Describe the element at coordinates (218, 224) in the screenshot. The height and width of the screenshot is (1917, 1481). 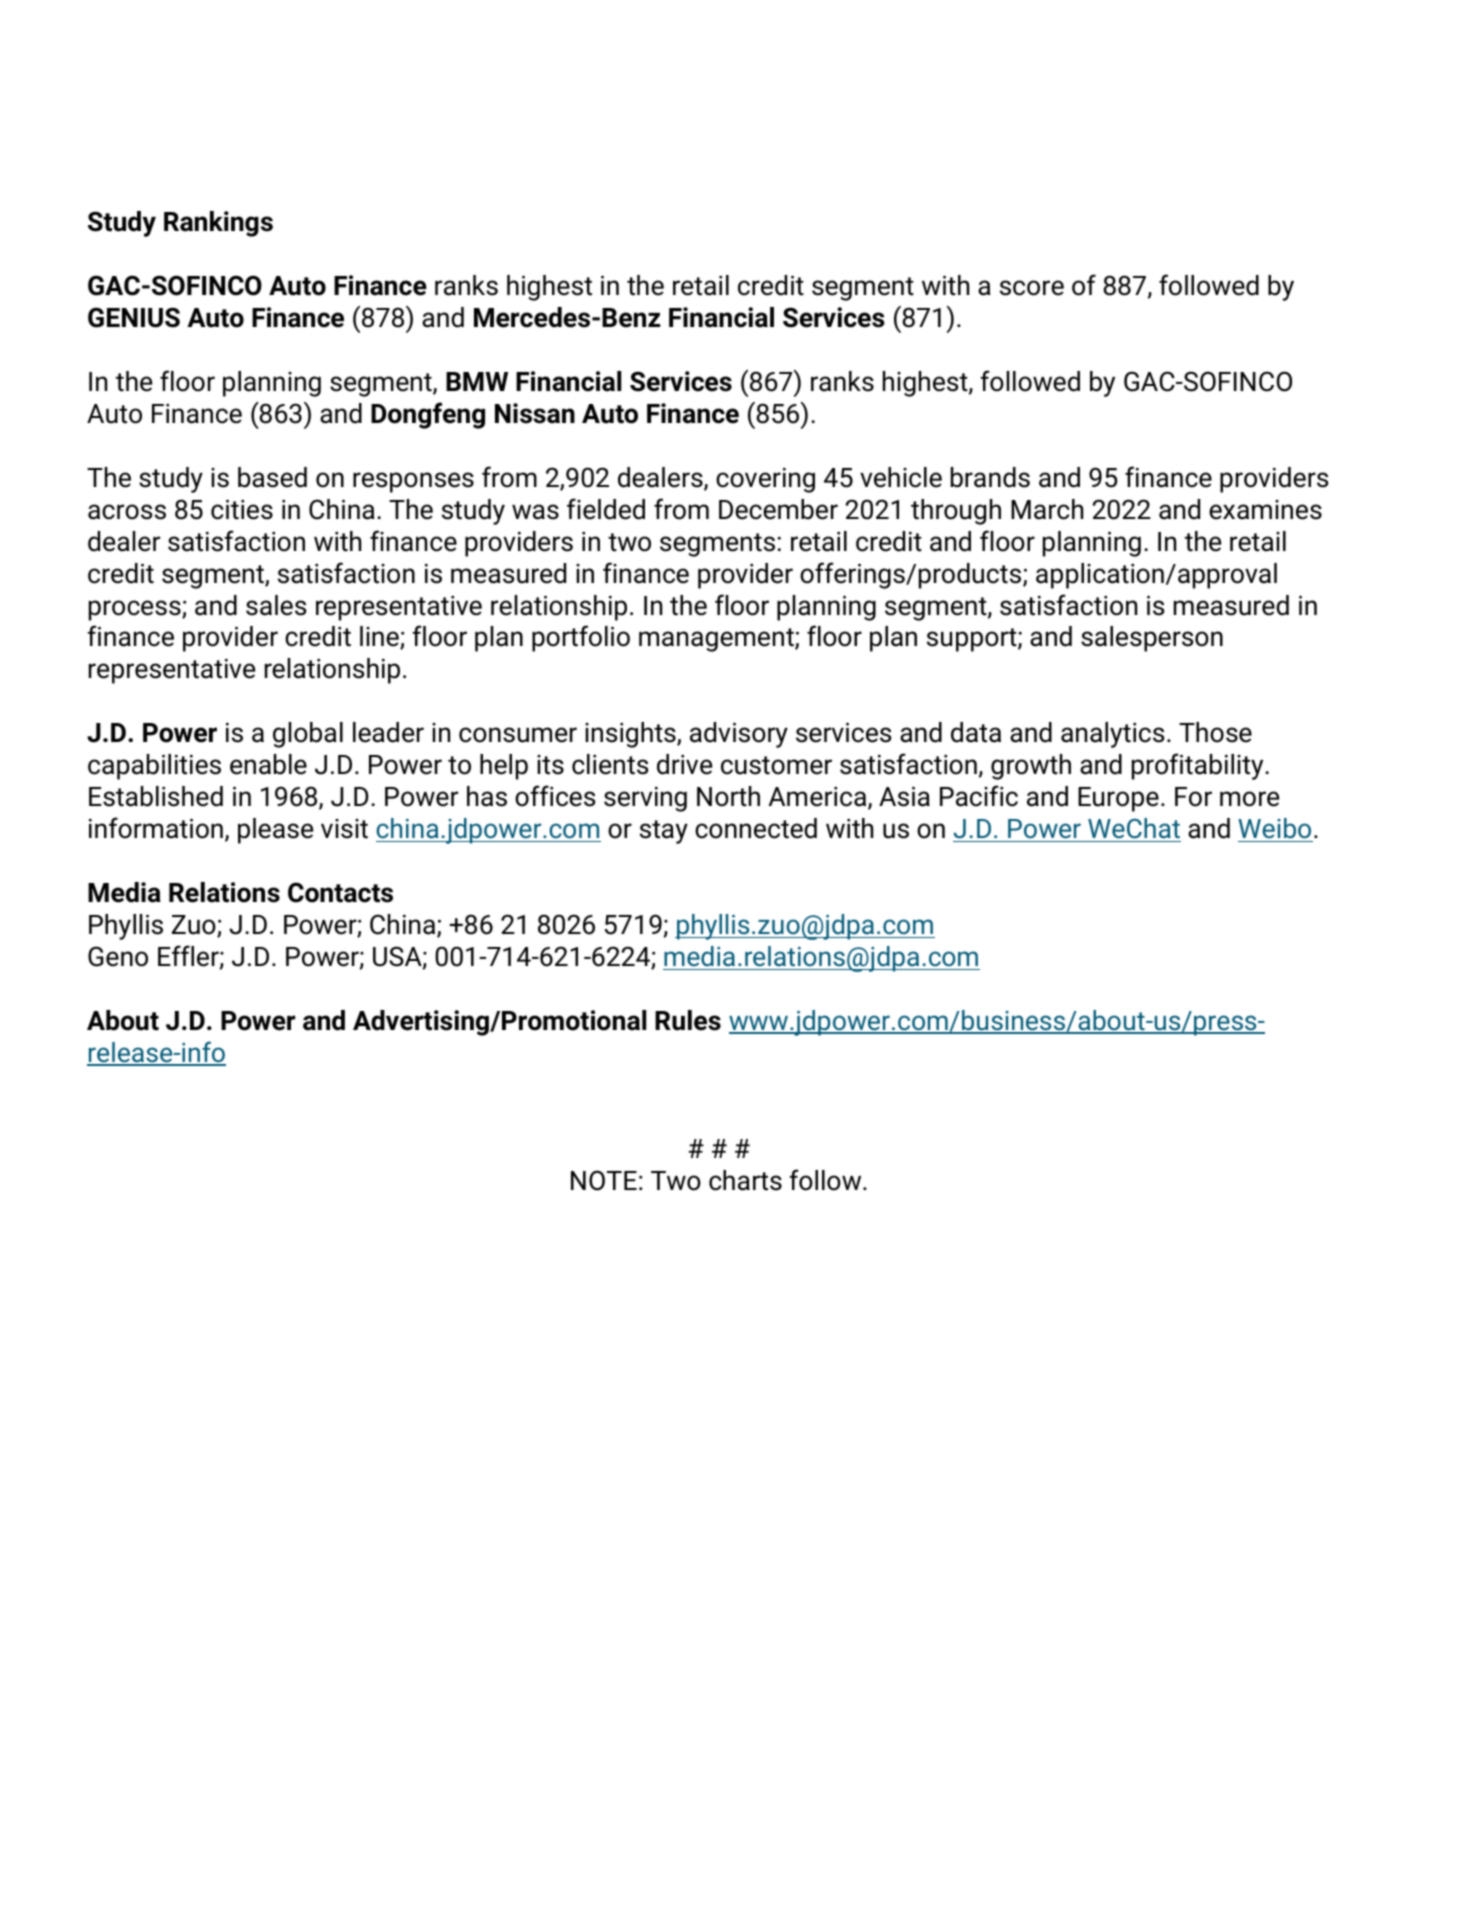
I see `Rankings` at that location.
